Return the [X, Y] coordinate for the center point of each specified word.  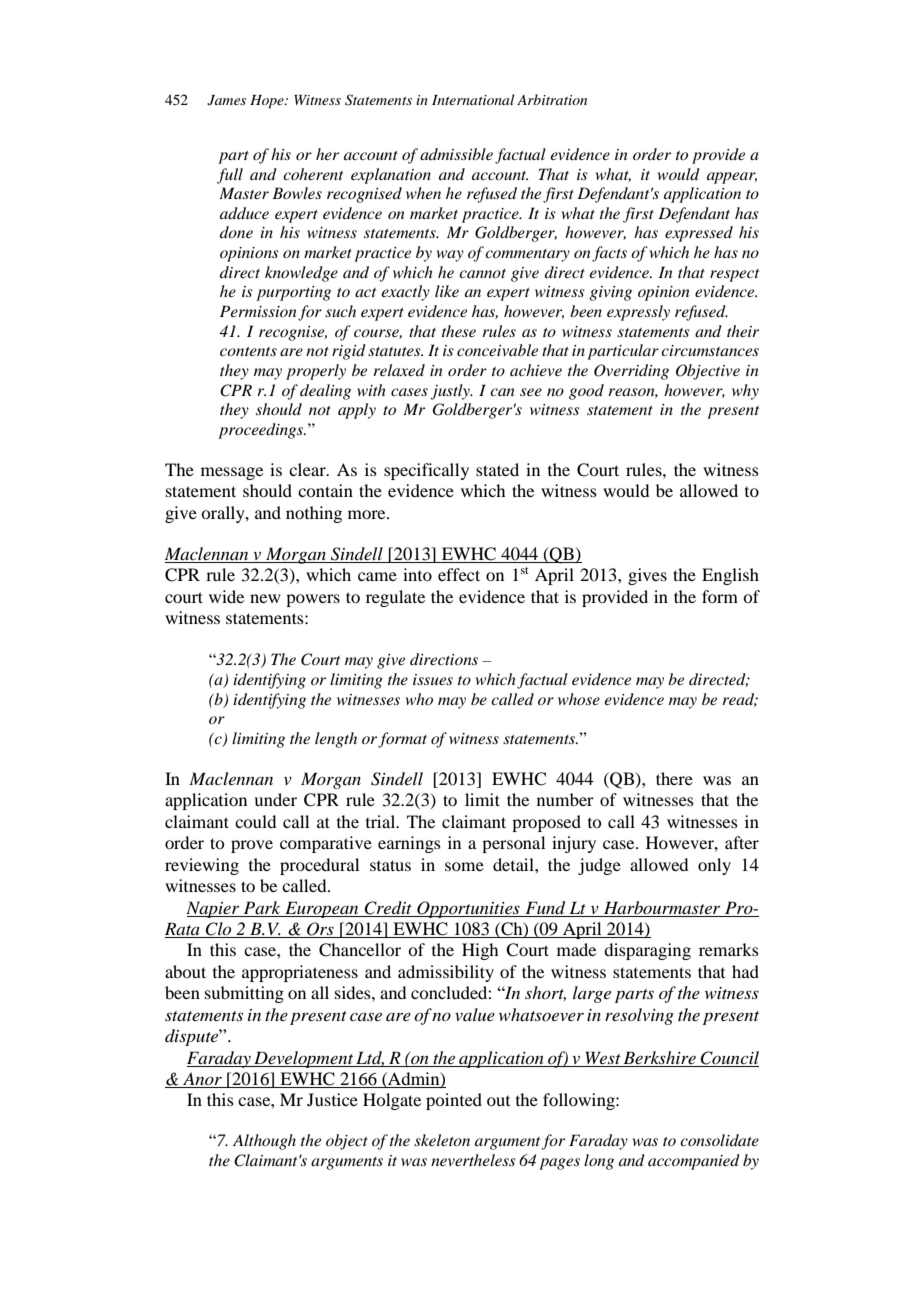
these [459, 331]
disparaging [647, 951]
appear [732, 178]
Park [262, 907]
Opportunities [468, 909]
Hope [268, 102]
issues [433, 679]
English [730, 576]
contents [248, 351]
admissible [456, 154]
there [674, 778]
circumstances [710, 350]
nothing [314, 514]
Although [264, 1142]
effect [459, 574]
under [275, 799]
